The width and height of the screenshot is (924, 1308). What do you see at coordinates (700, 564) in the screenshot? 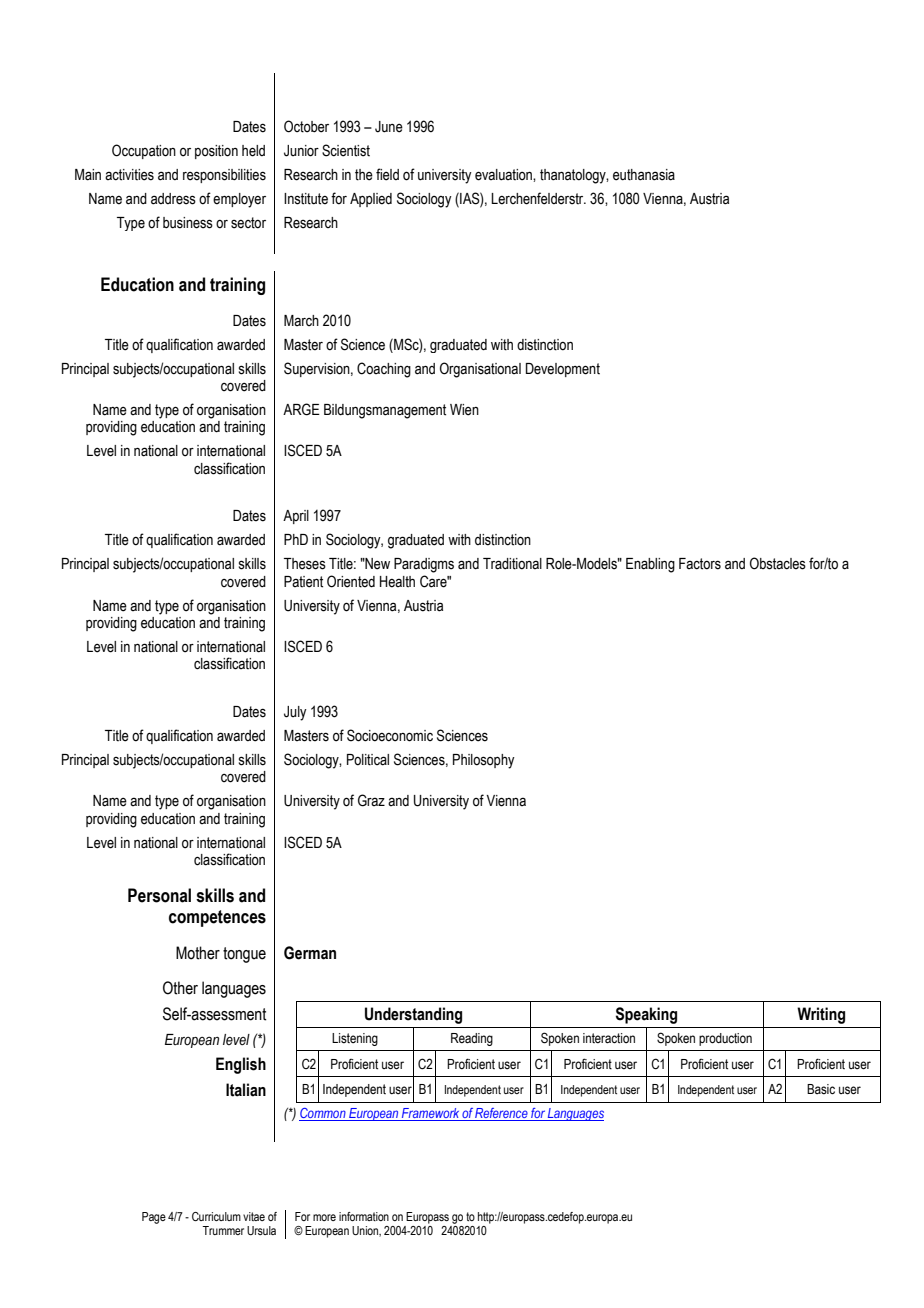
I see `Factors` at bounding box center [700, 564].
